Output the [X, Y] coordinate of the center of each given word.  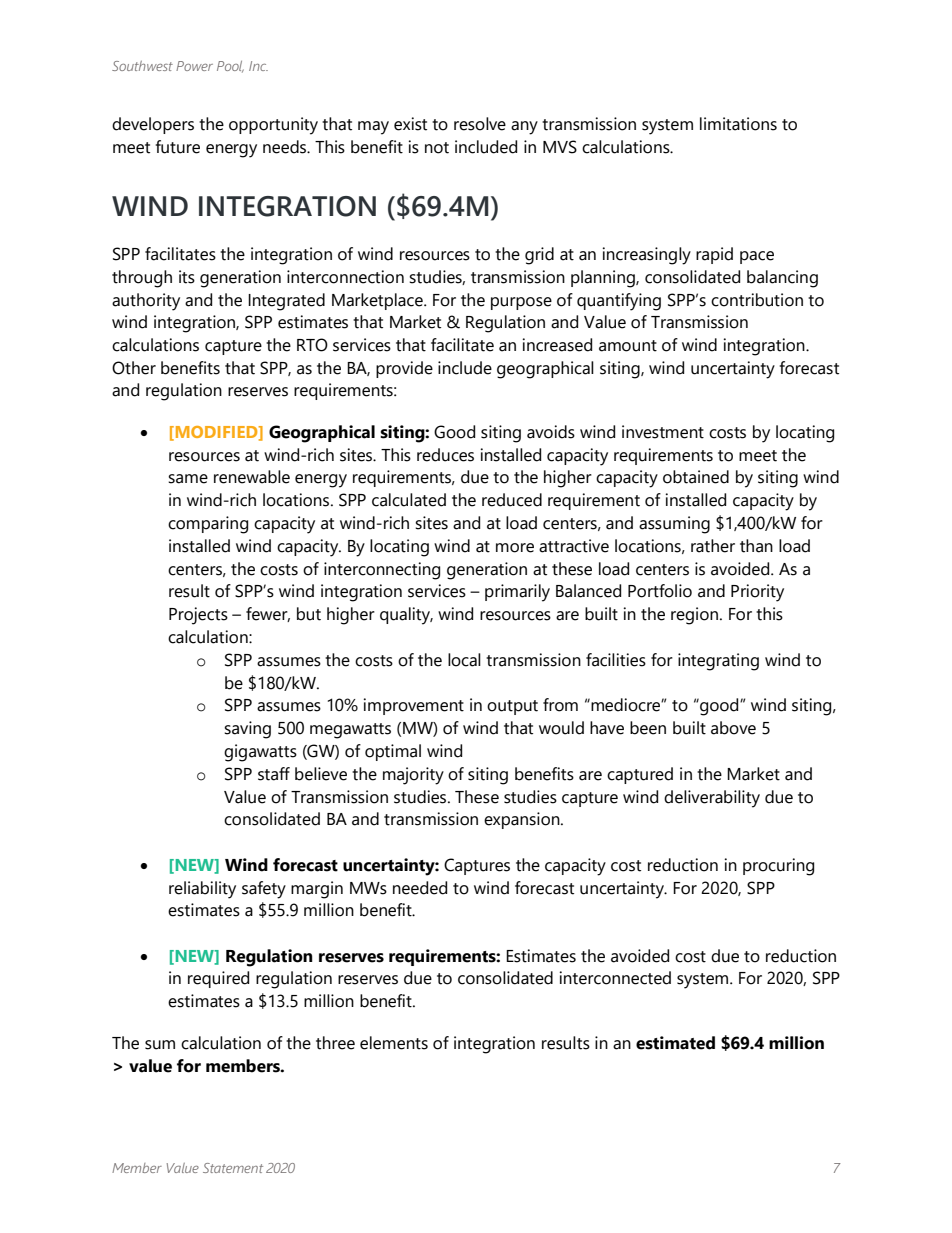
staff [274, 774]
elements [394, 1043]
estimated [675, 1043]
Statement [233, 1168]
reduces [445, 455]
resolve [480, 124]
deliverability [712, 799]
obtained [696, 477]
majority [413, 776]
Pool [230, 67]
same [188, 479]
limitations [738, 124]
